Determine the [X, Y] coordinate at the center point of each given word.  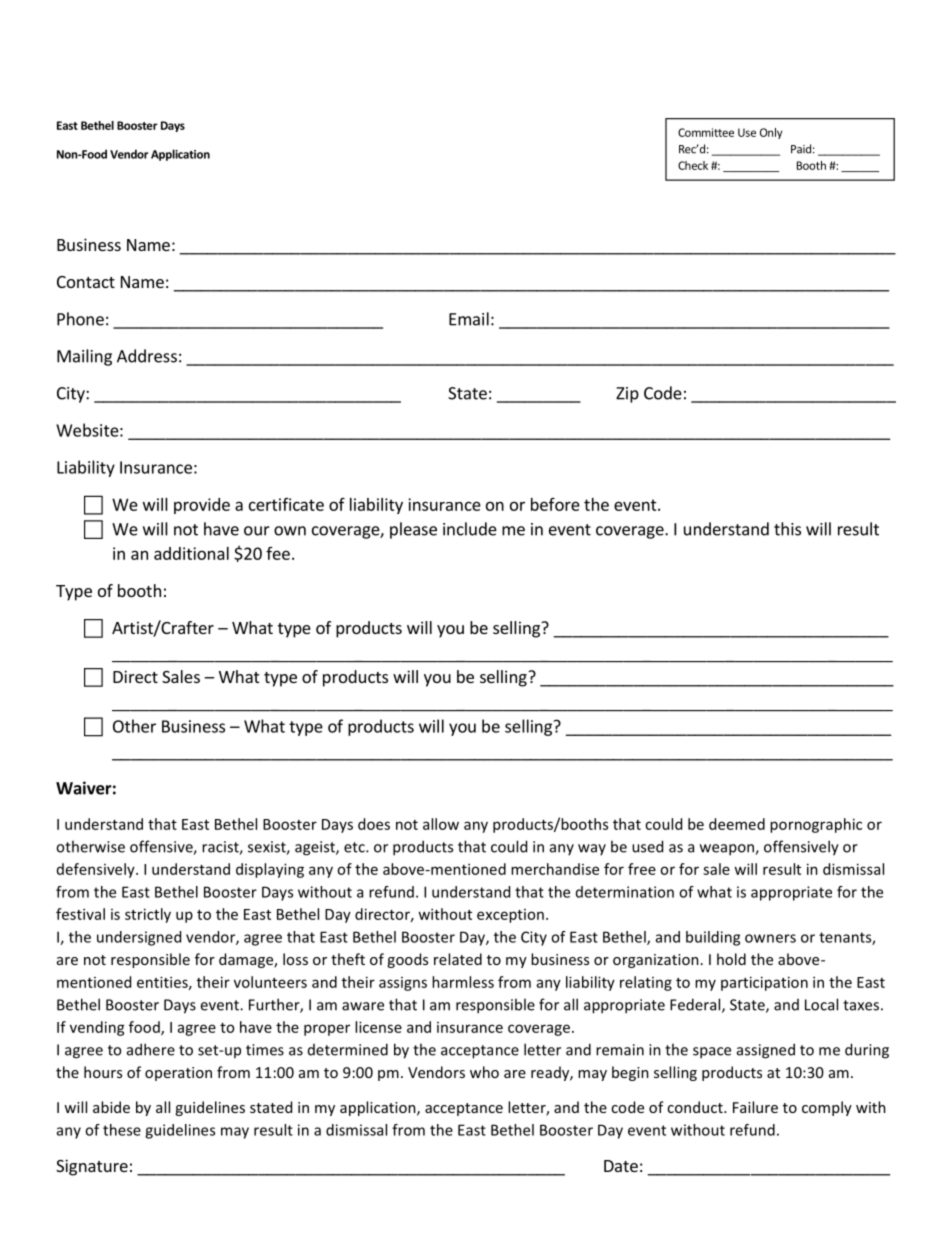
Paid [801, 149]
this [787, 529]
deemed [737, 824]
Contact [86, 282]
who [484, 1072]
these [122, 1130]
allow [441, 824]
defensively [97, 870]
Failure [755, 1107]
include [470, 529]
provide [202, 506]
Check [693, 165]
